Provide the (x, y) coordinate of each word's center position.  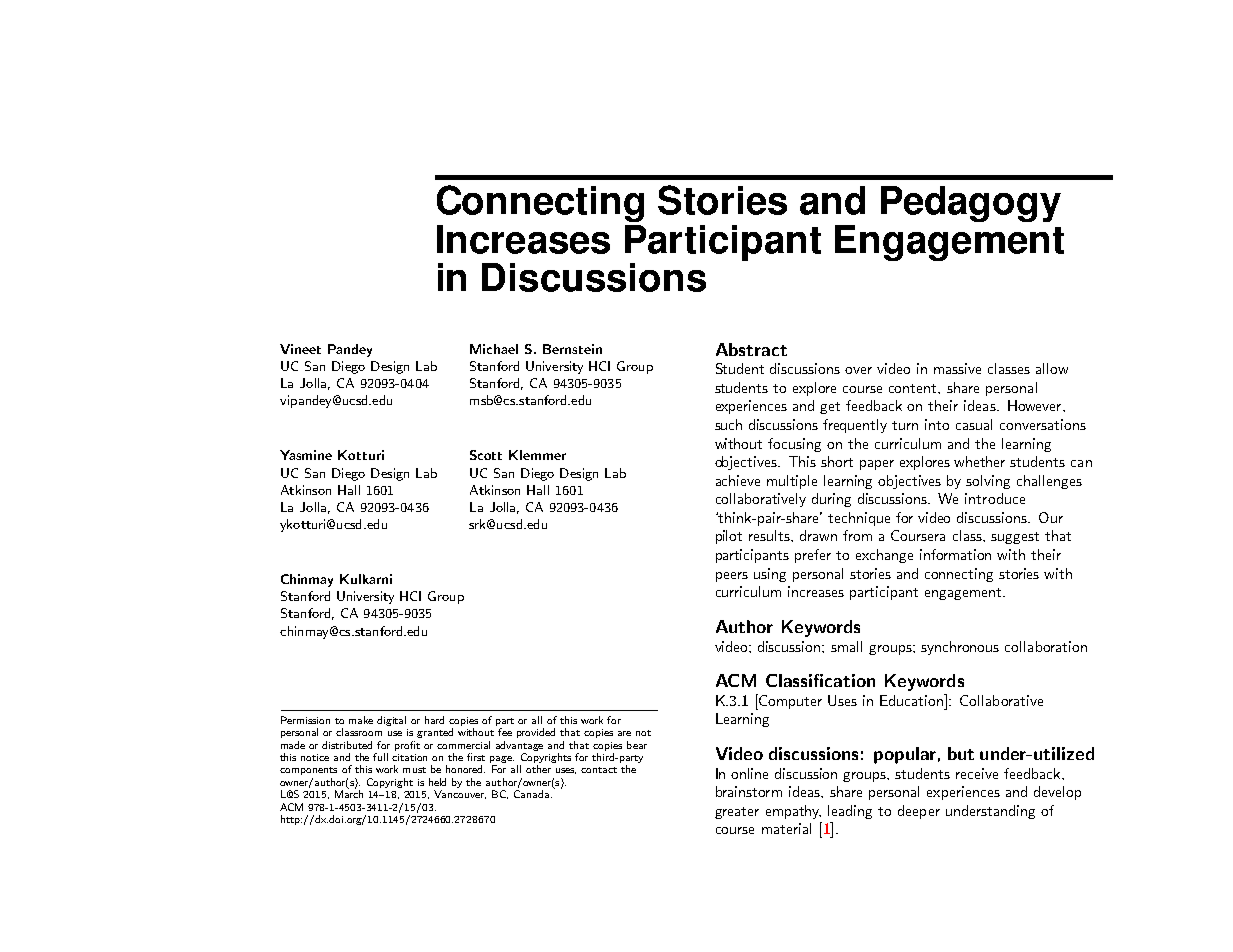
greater (737, 813)
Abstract (751, 349)
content (914, 388)
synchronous (960, 648)
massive (957, 368)
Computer (790, 702)
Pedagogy (971, 204)
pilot (729, 537)
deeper (919, 812)
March (349, 793)
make (361, 720)
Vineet (300, 349)
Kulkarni (366, 579)
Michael (494, 349)
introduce (995, 498)
